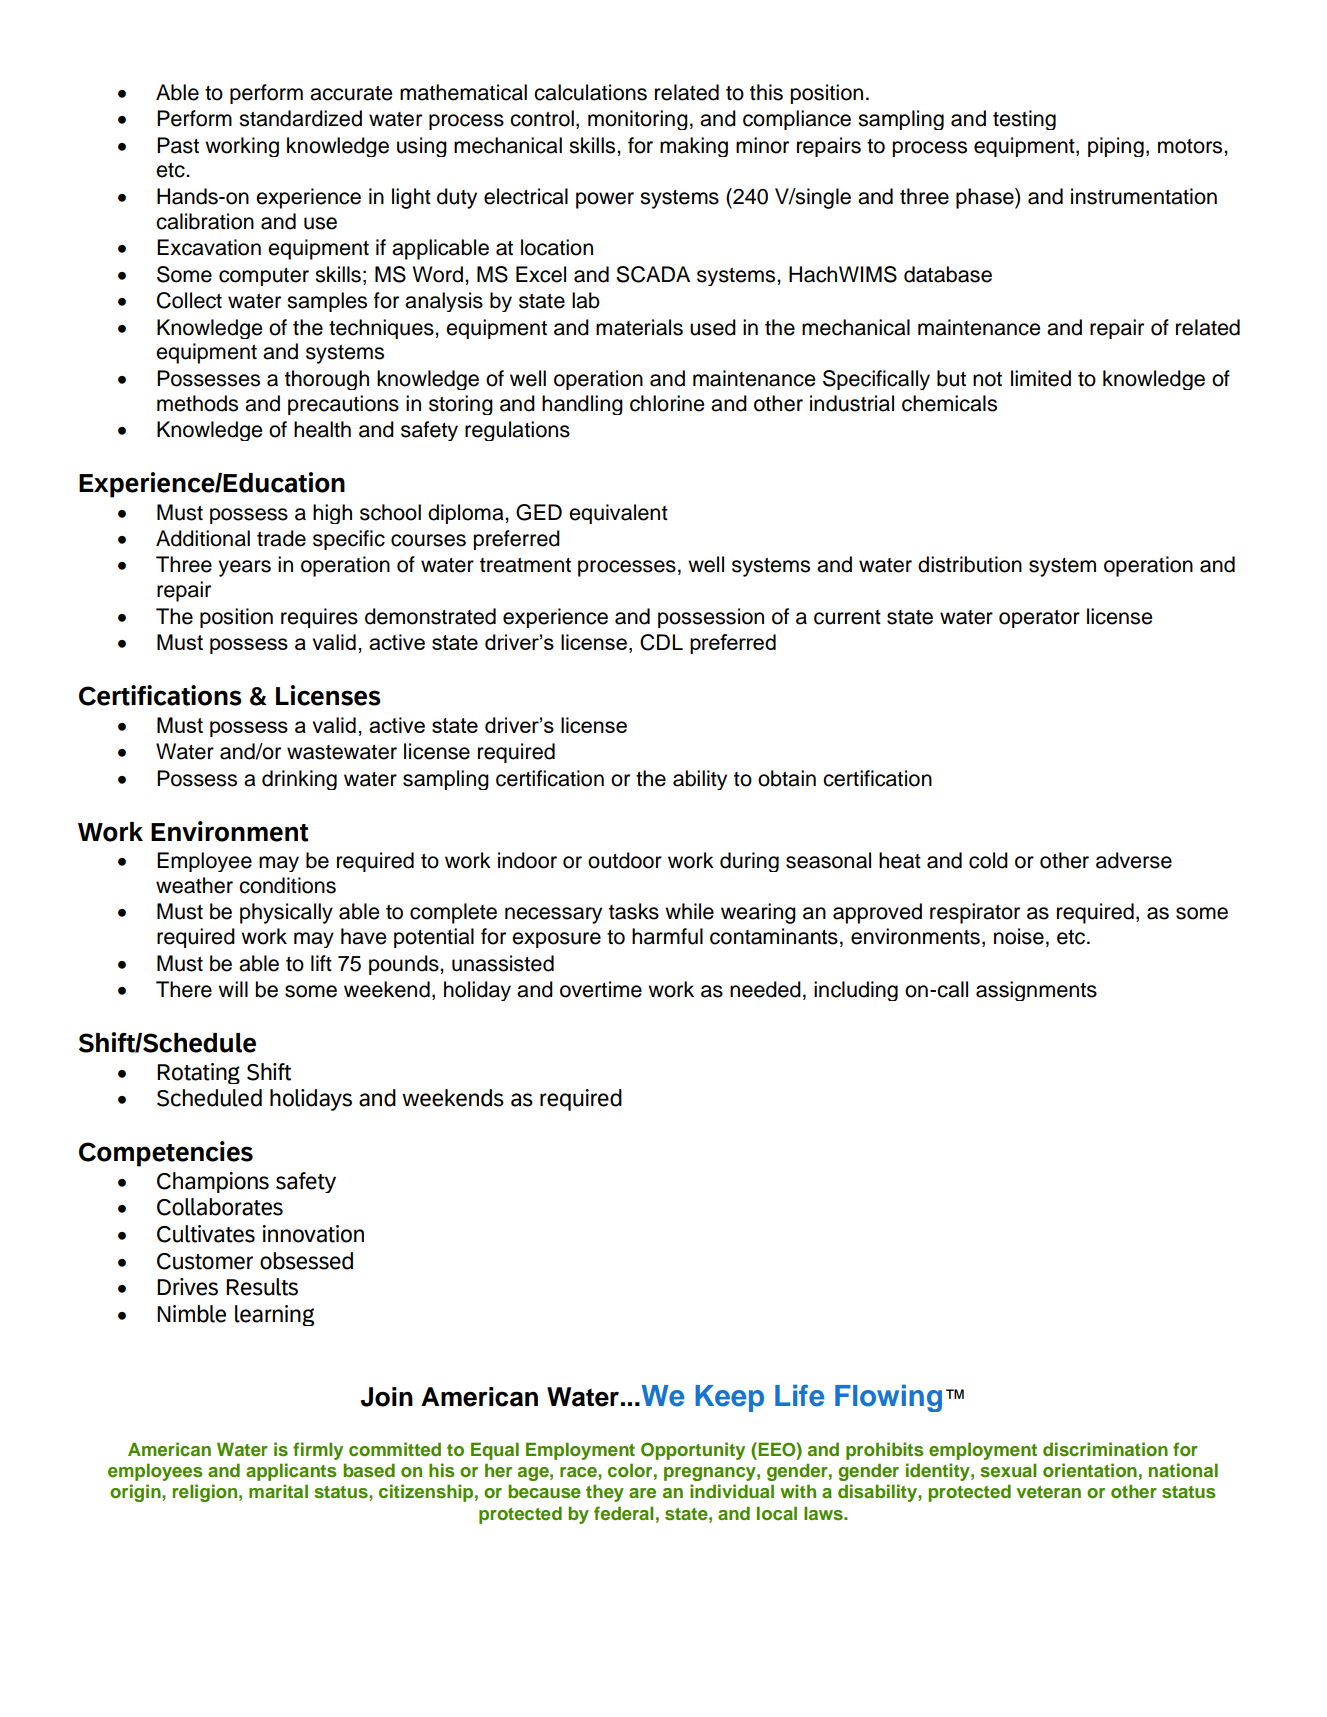 The image size is (1327, 1717). Describe the element at coordinates (1024, 120) in the screenshot. I see `testing` at that location.
